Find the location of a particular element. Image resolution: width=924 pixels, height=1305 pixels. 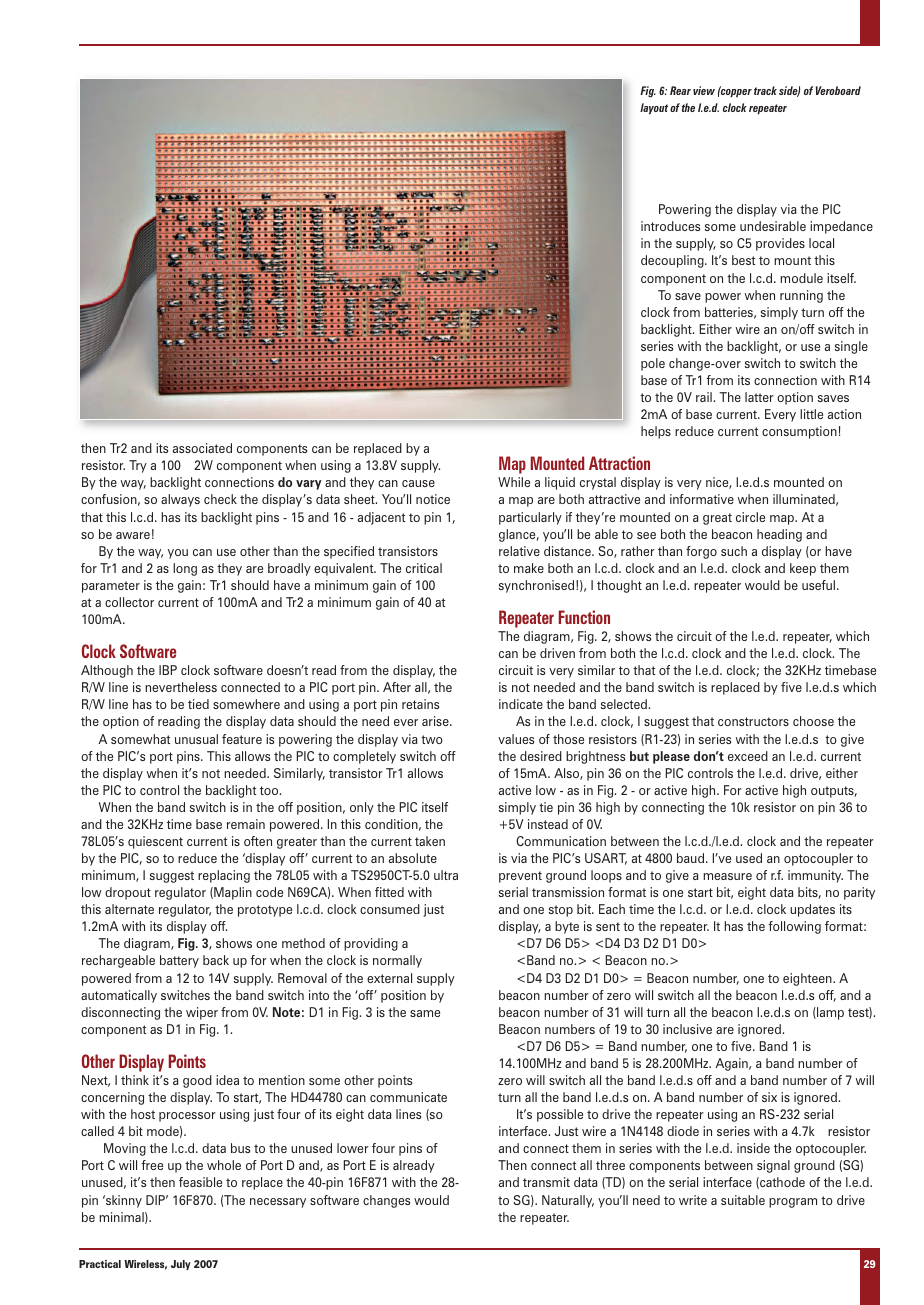

program is located at coordinates (793, 1203).
